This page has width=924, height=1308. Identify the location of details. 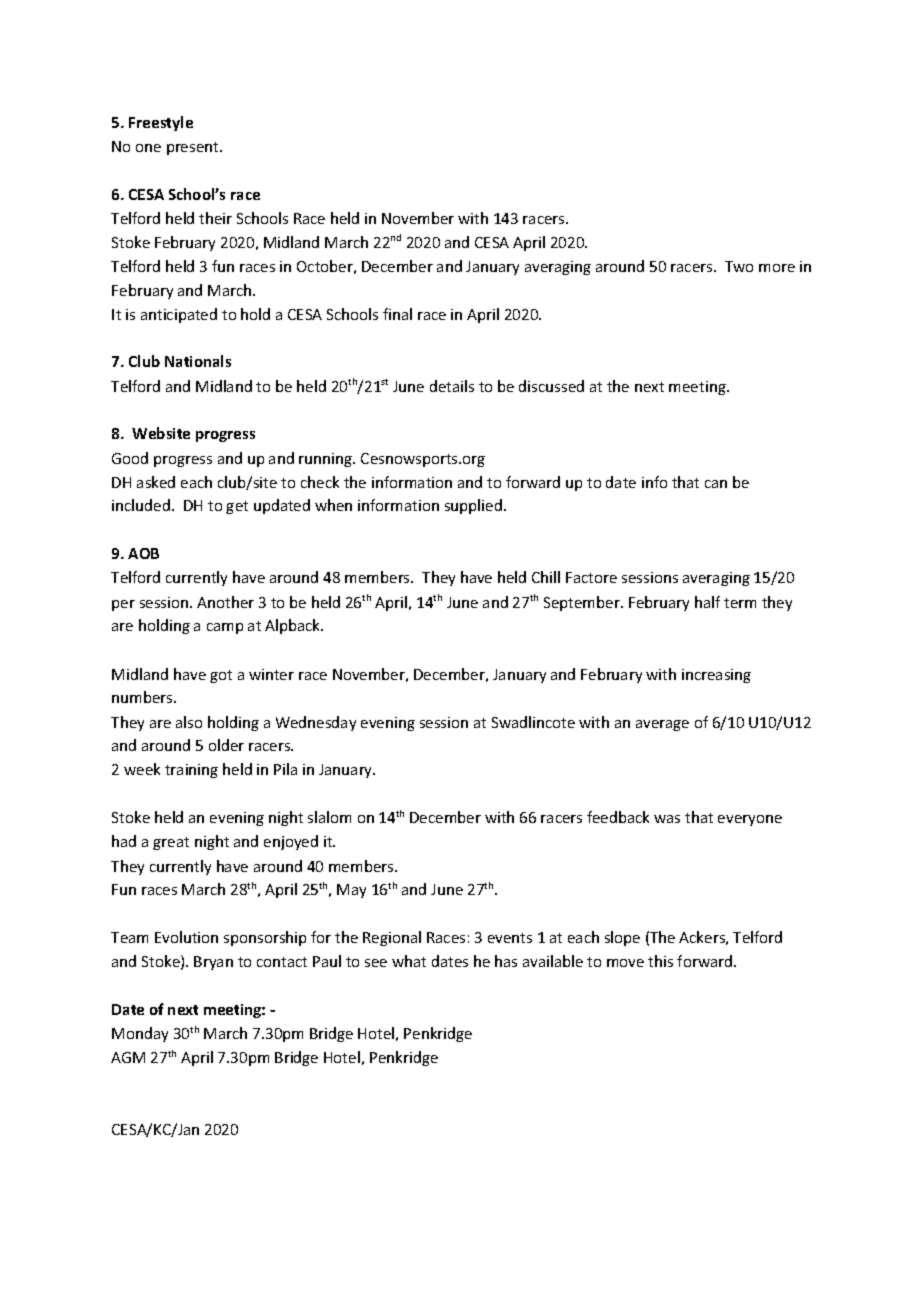
(452, 386).
